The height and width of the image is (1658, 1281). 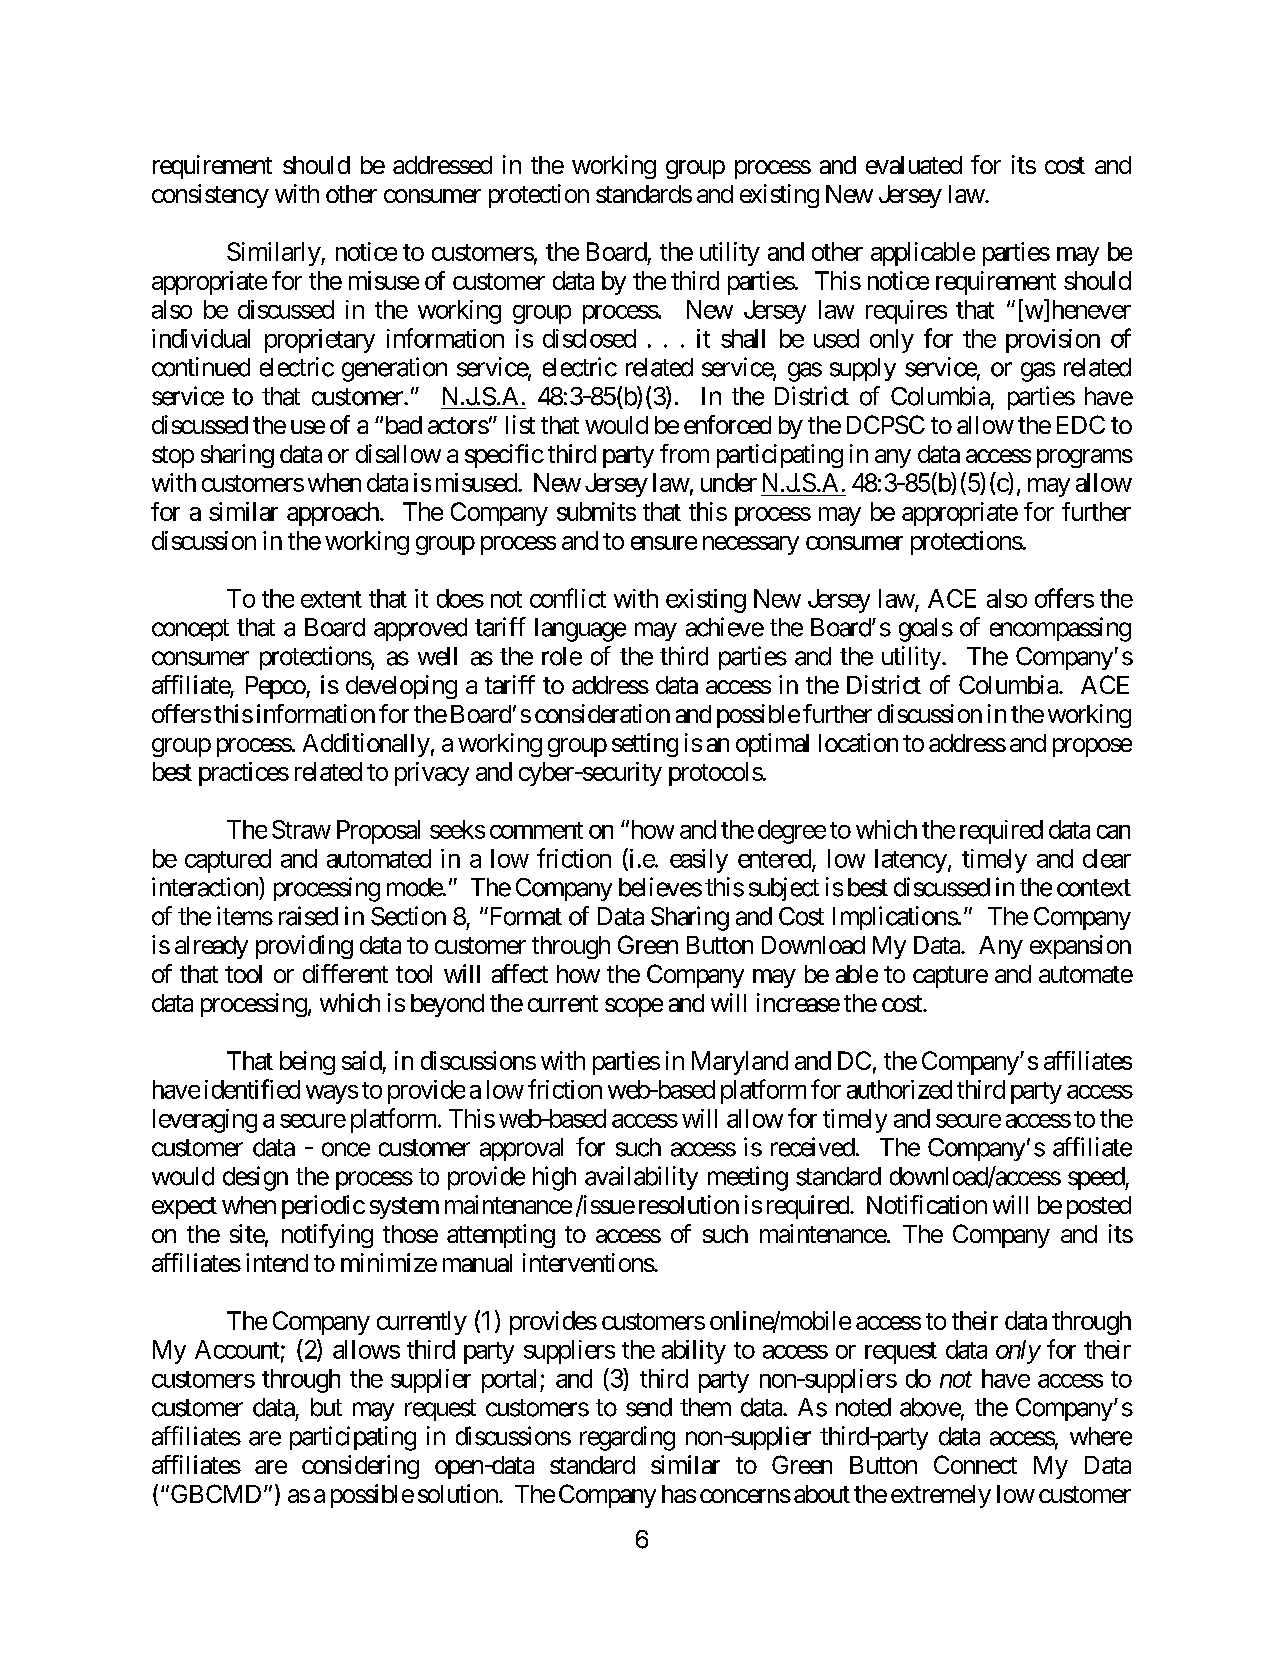 What do you see at coordinates (360, 1467) in the image?
I see `considering` at bounding box center [360, 1467].
